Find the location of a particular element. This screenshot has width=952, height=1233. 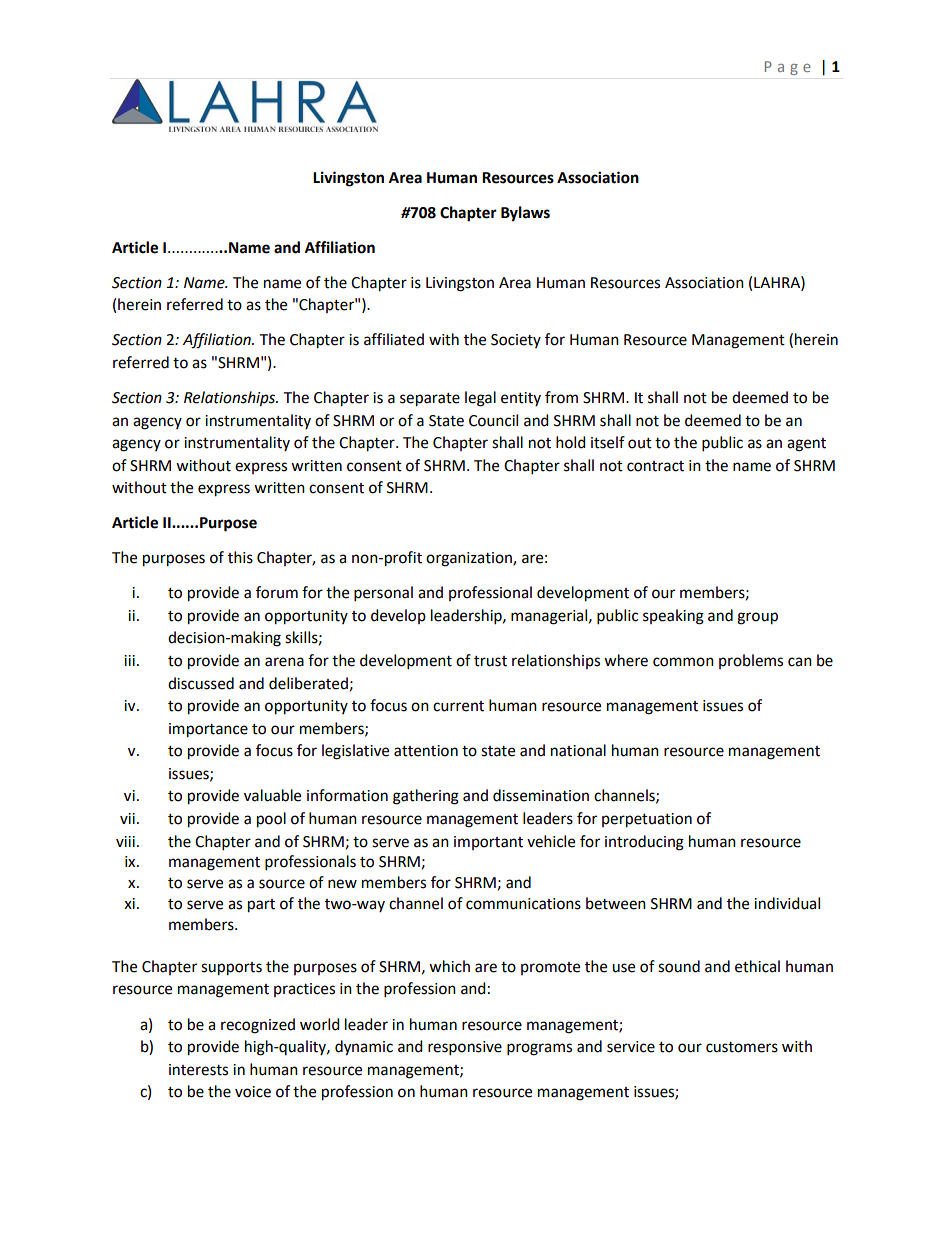

gathering is located at coordinates (426, 797).
